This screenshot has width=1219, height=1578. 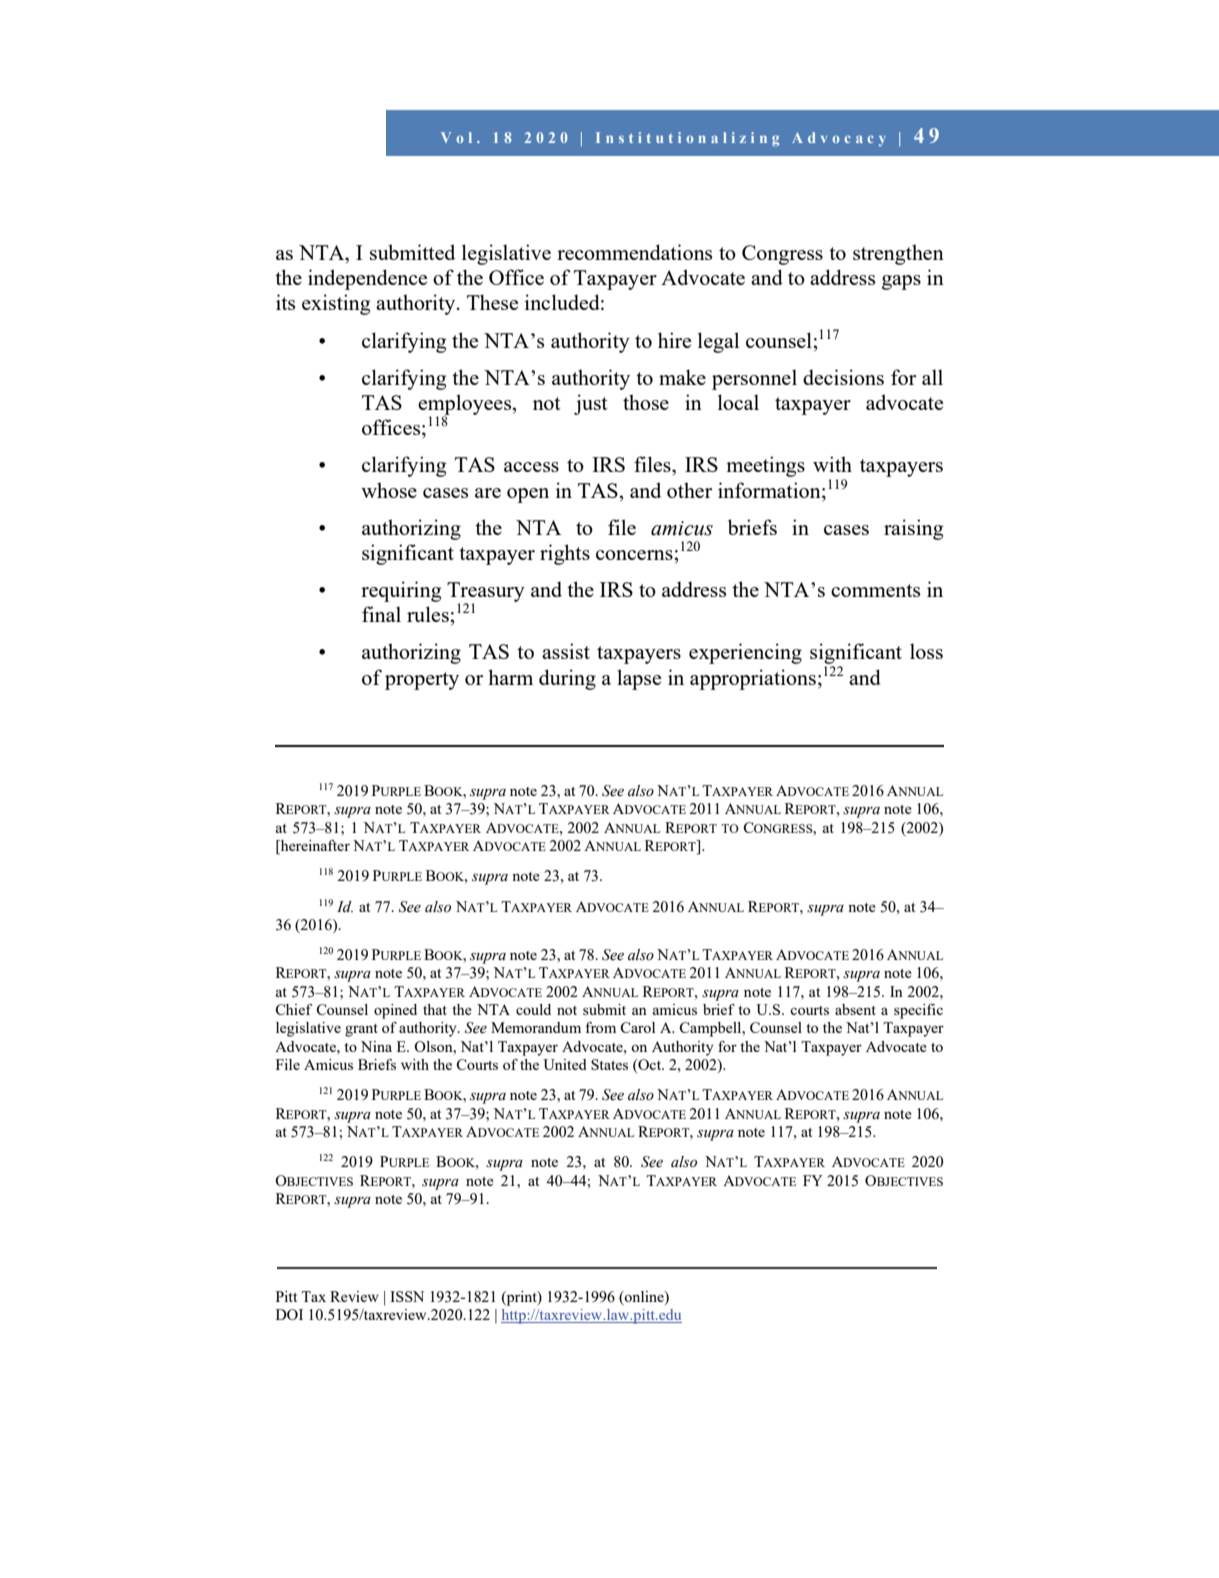 I want to click on property, so click(x=422, y=681).
